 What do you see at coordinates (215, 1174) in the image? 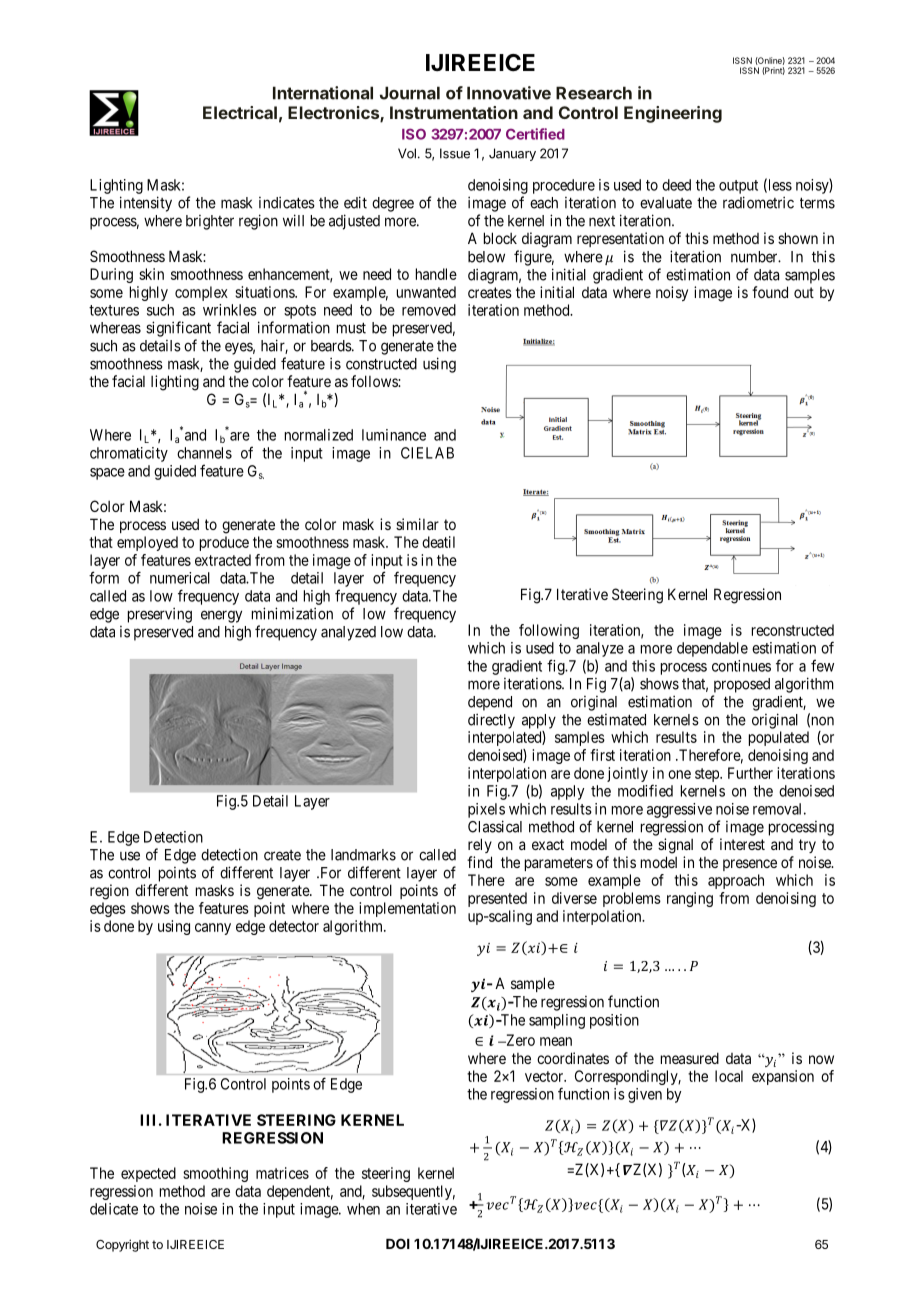
I see `smoothing` at bounding box center [215, 1174].
